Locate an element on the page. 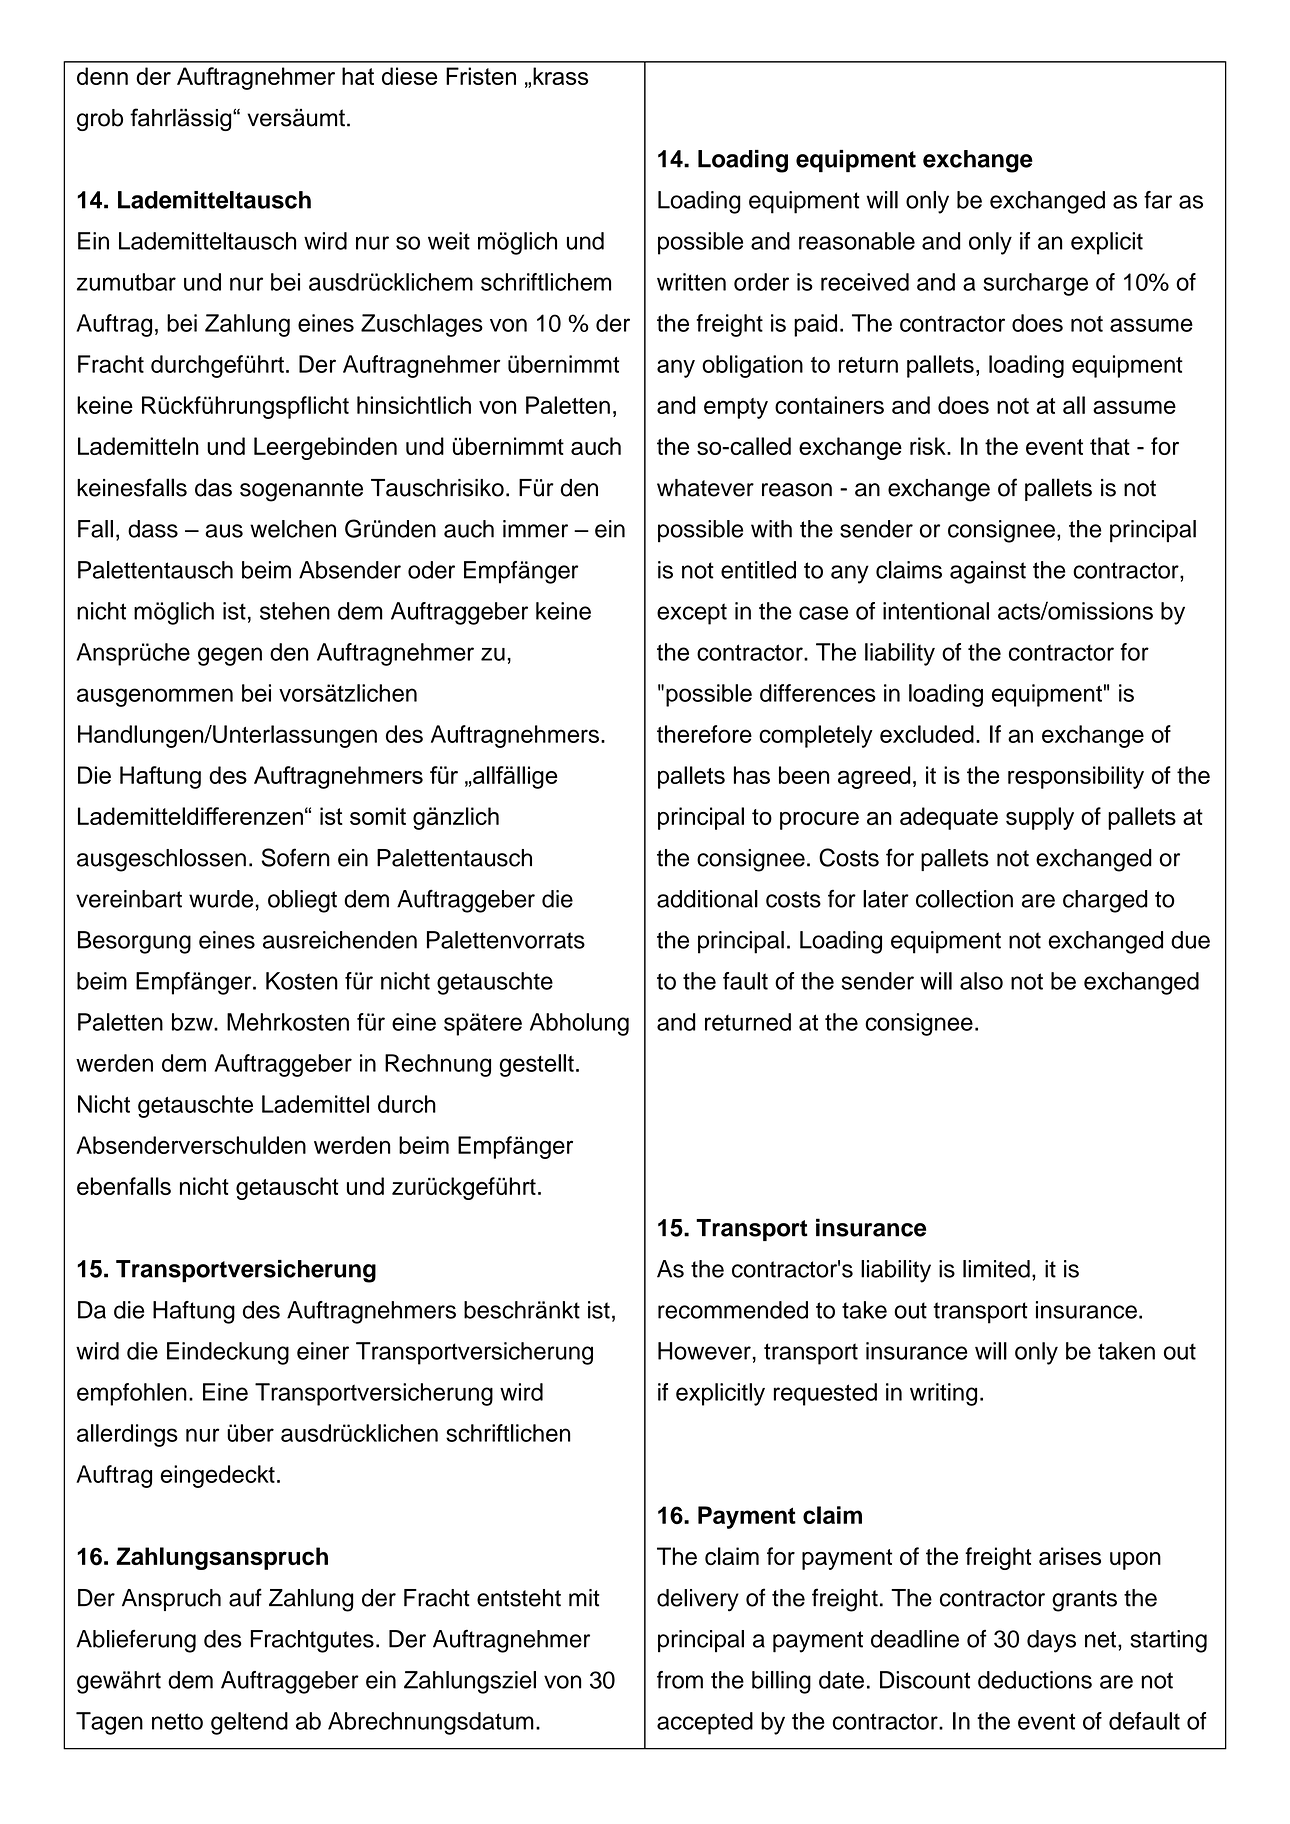 The image size is (1290, 1824). from is located at coordinates (680, 1680).
